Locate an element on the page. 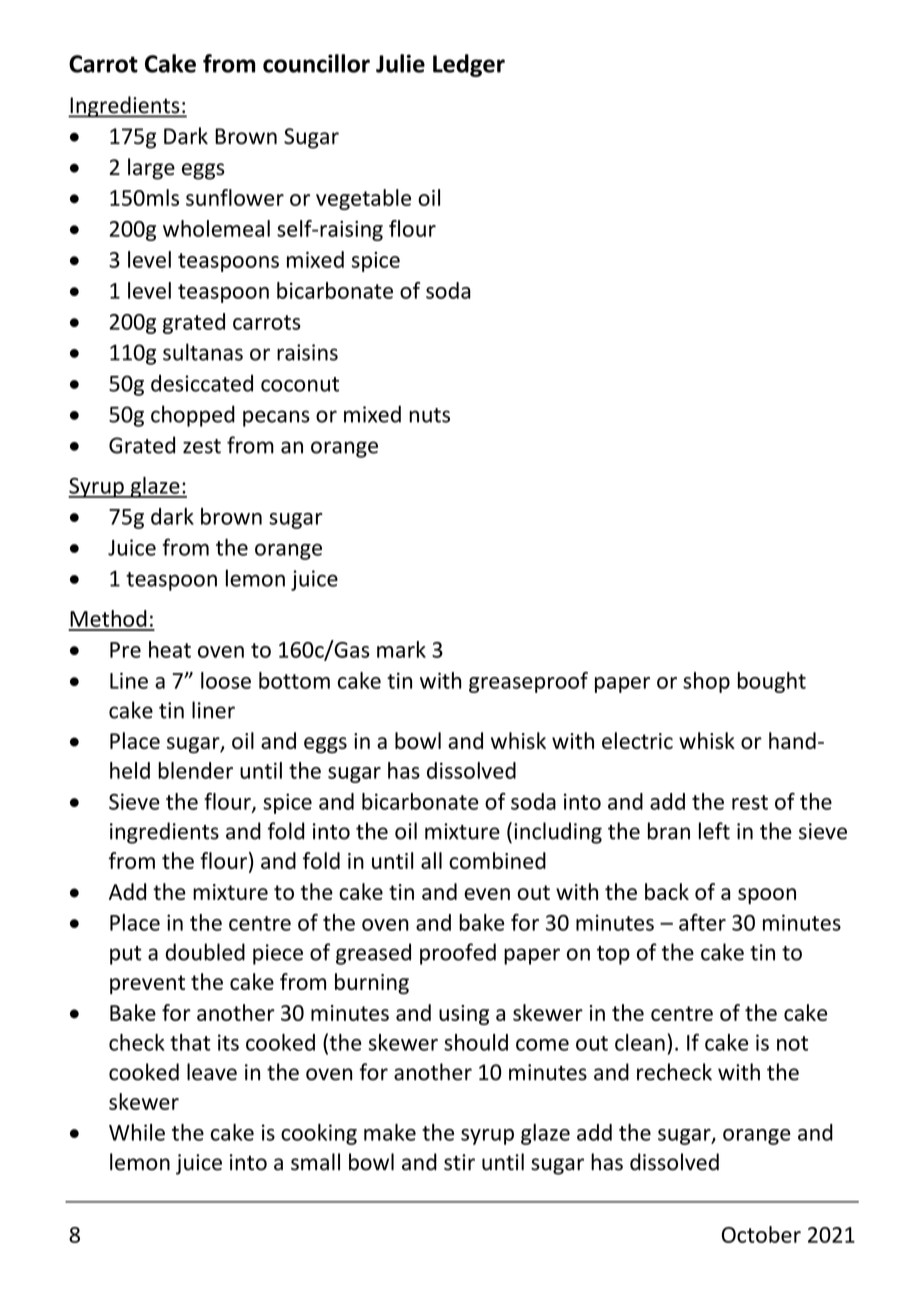  combined is located at coordinates (497, 860).
